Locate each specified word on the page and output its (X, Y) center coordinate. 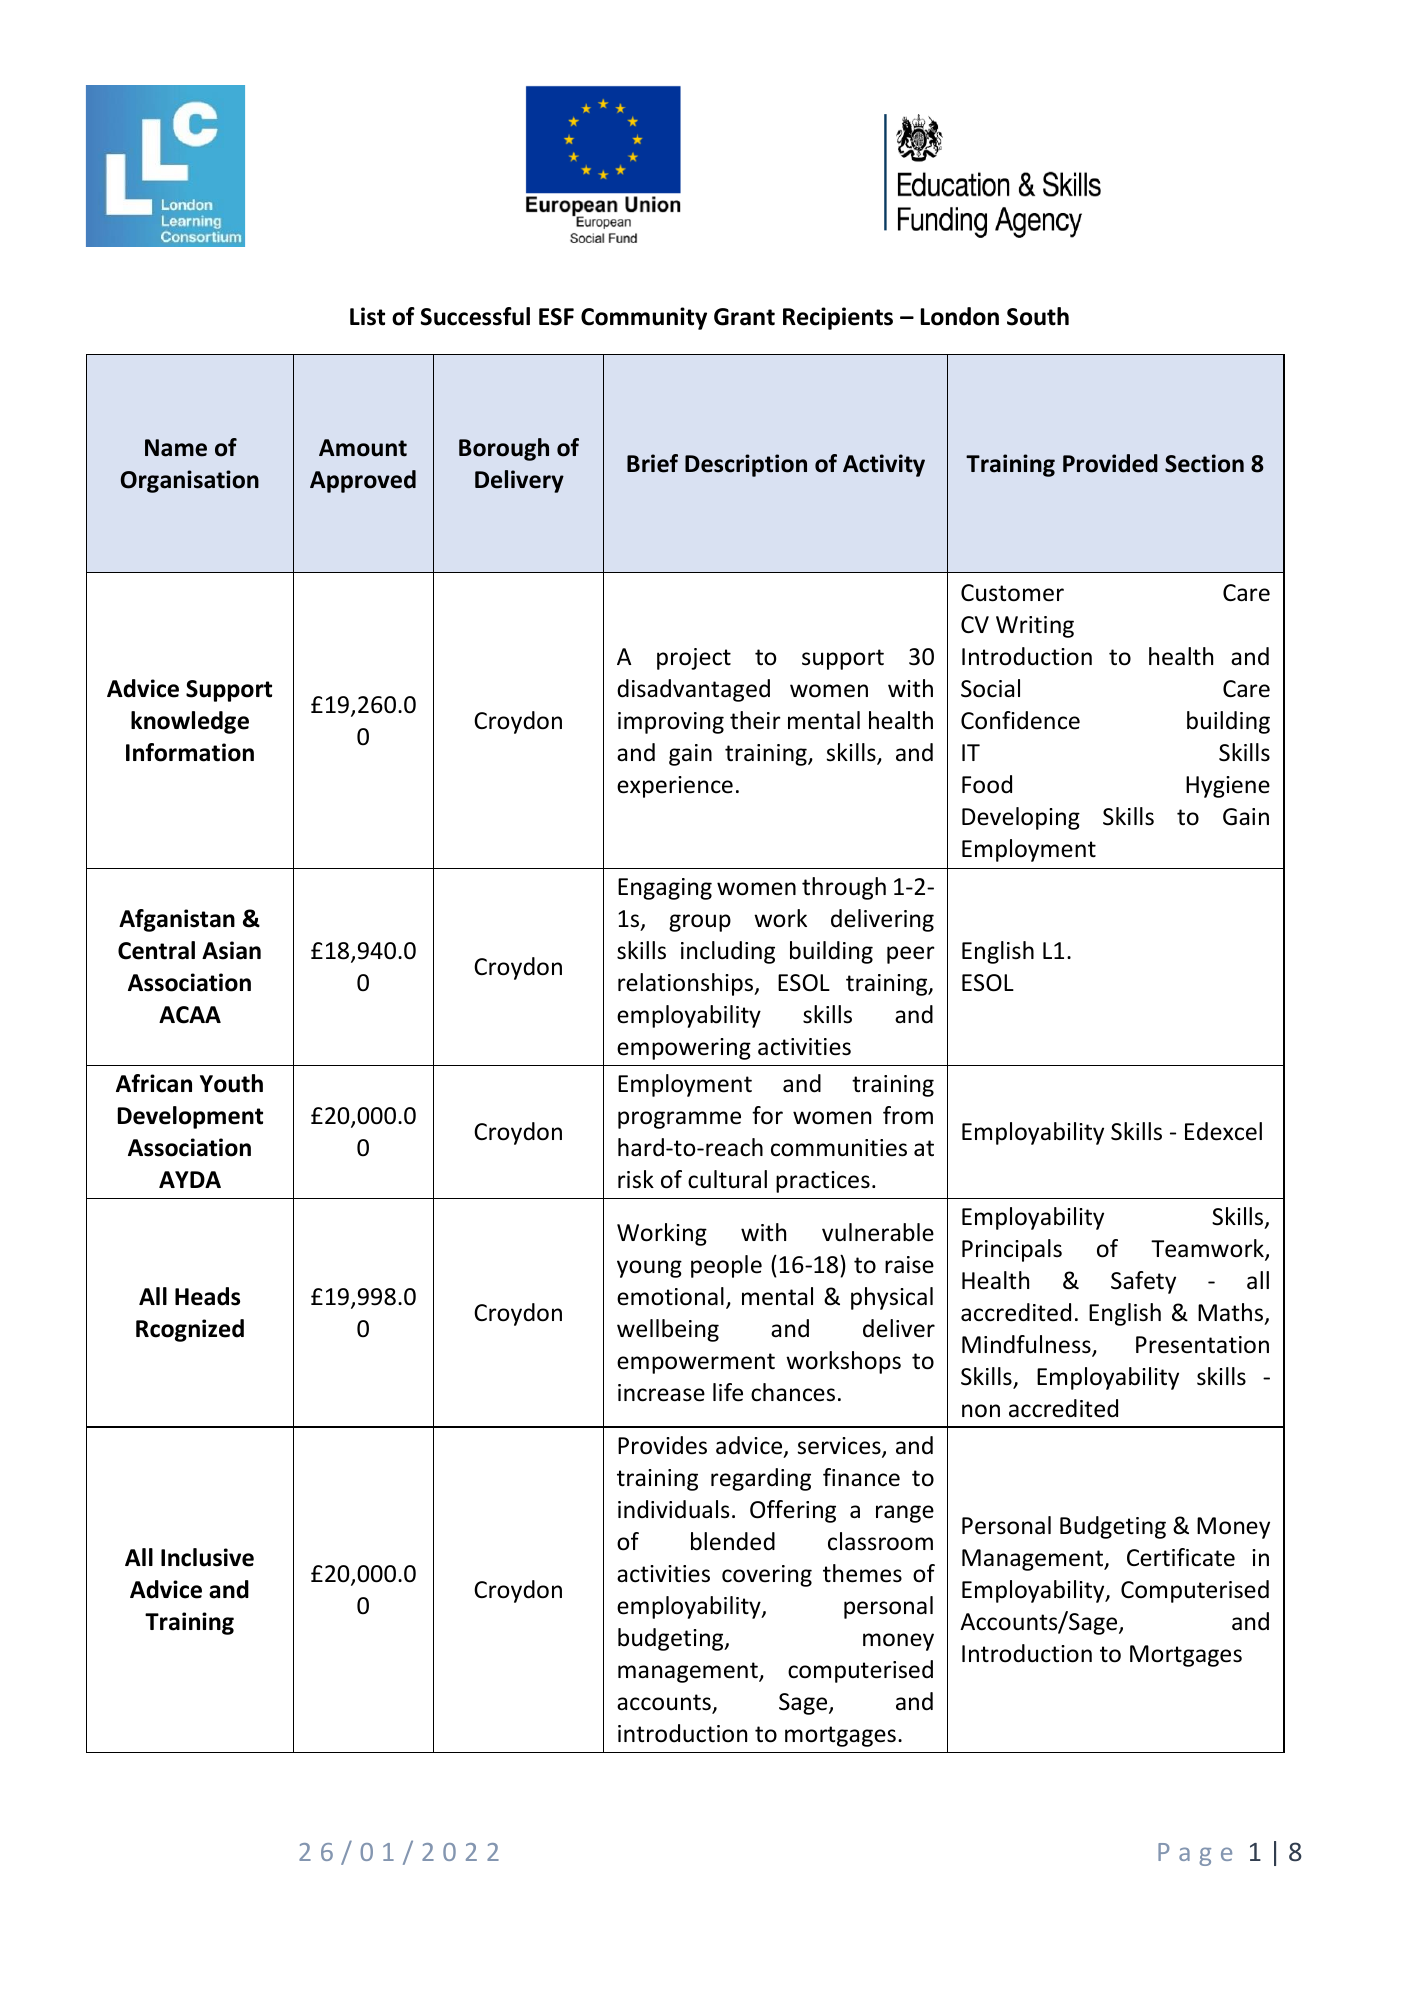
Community (644, 318)
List (367, 316)
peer (911, 955)
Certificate (1181, 1557)
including (728, 952)
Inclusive (207, 1557)
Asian (231, 950)
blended (733, 1541)
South (1038, 316)
